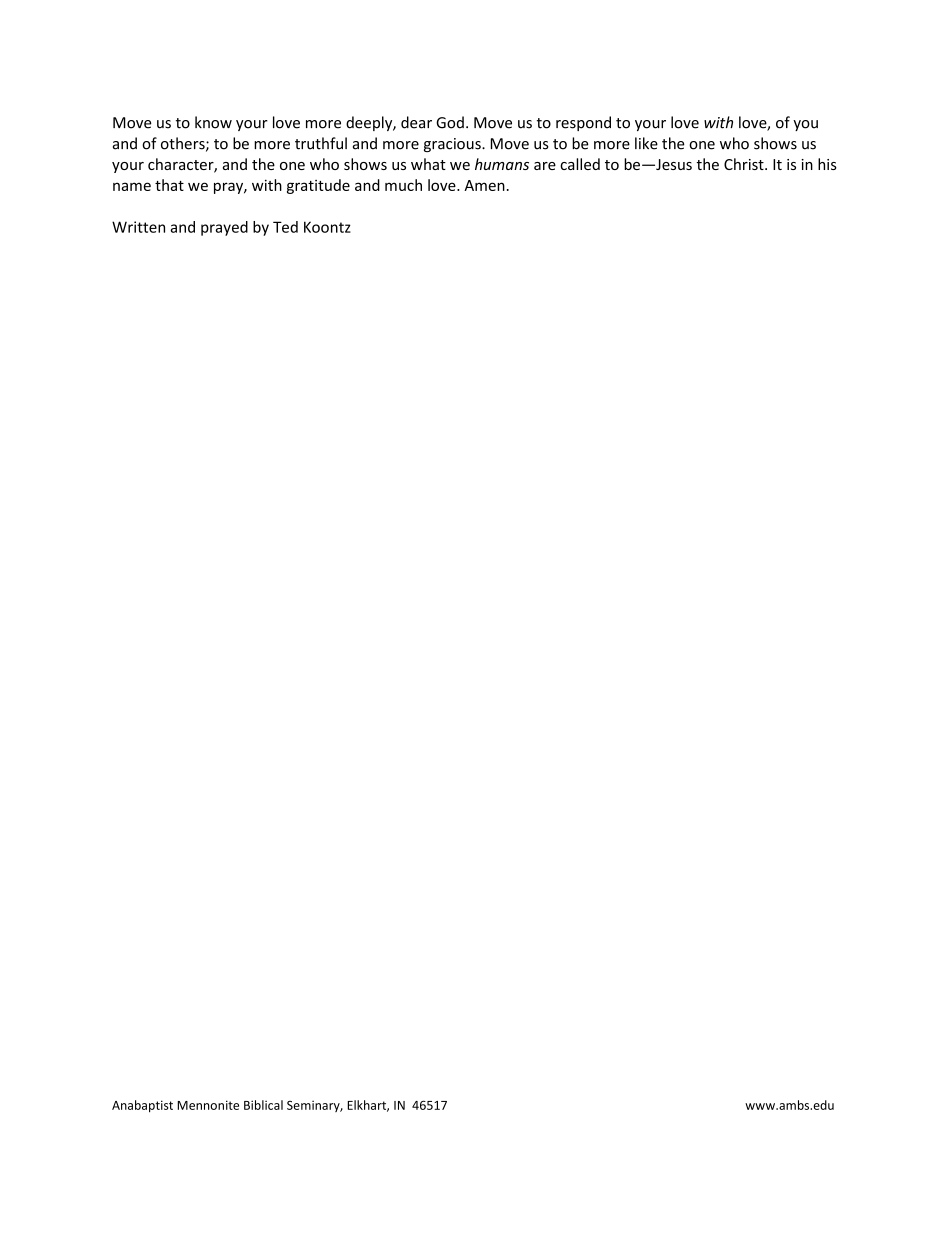  I want to click on Amen, so click(484, 185).
